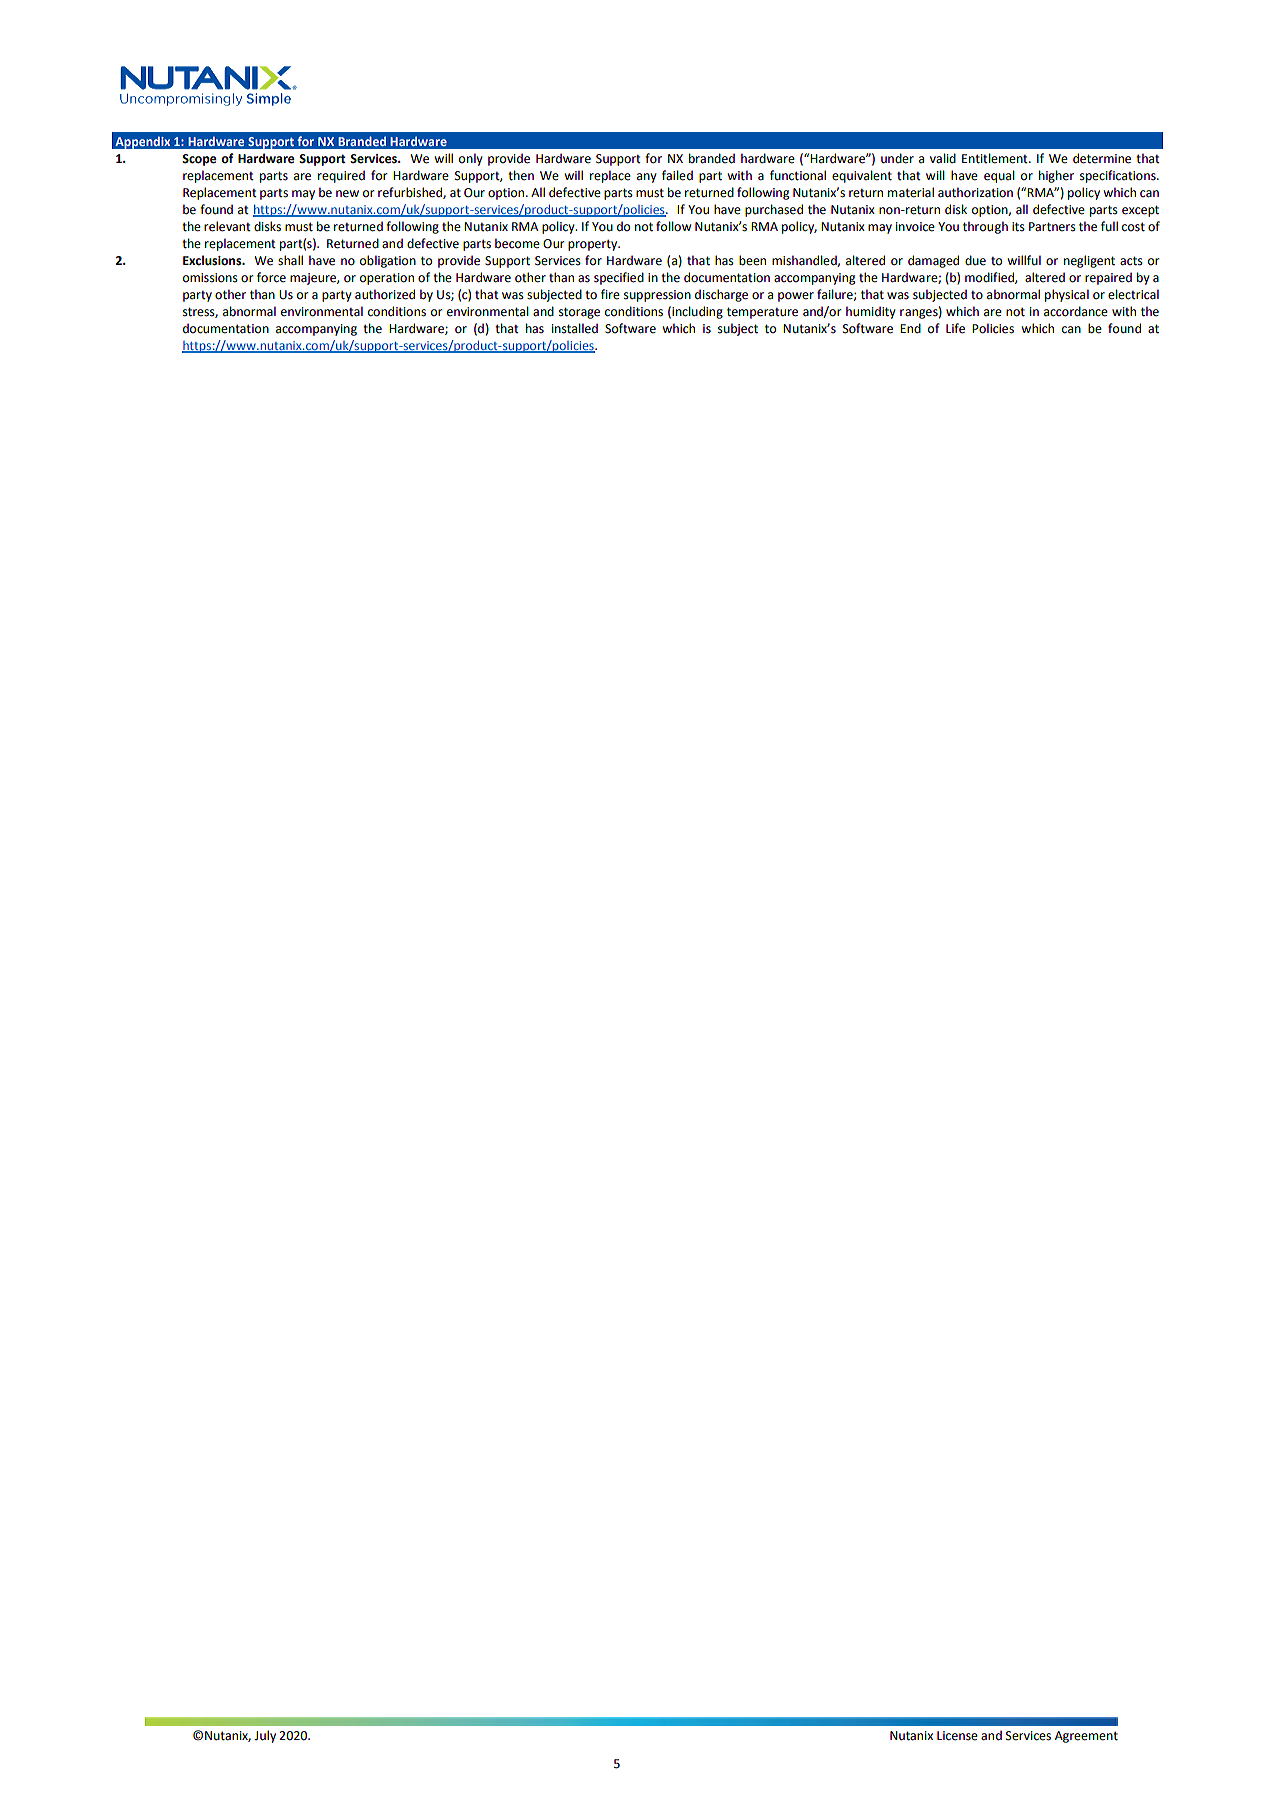 This screenshot has width=1275, height=1804. I want to click on its, so click(1018, 227).
